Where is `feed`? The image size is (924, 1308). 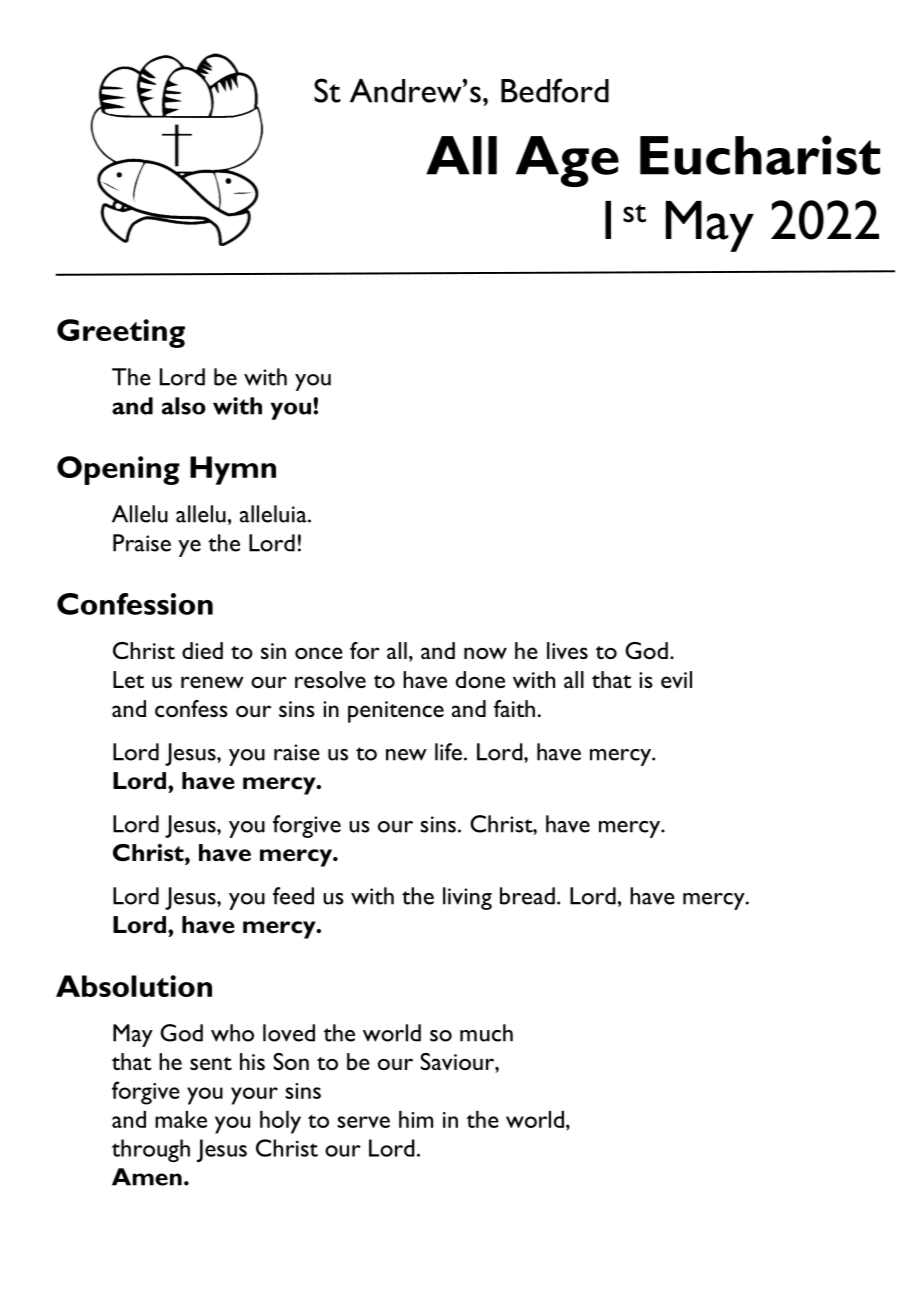
feed is located at coordinates (293, 896).
